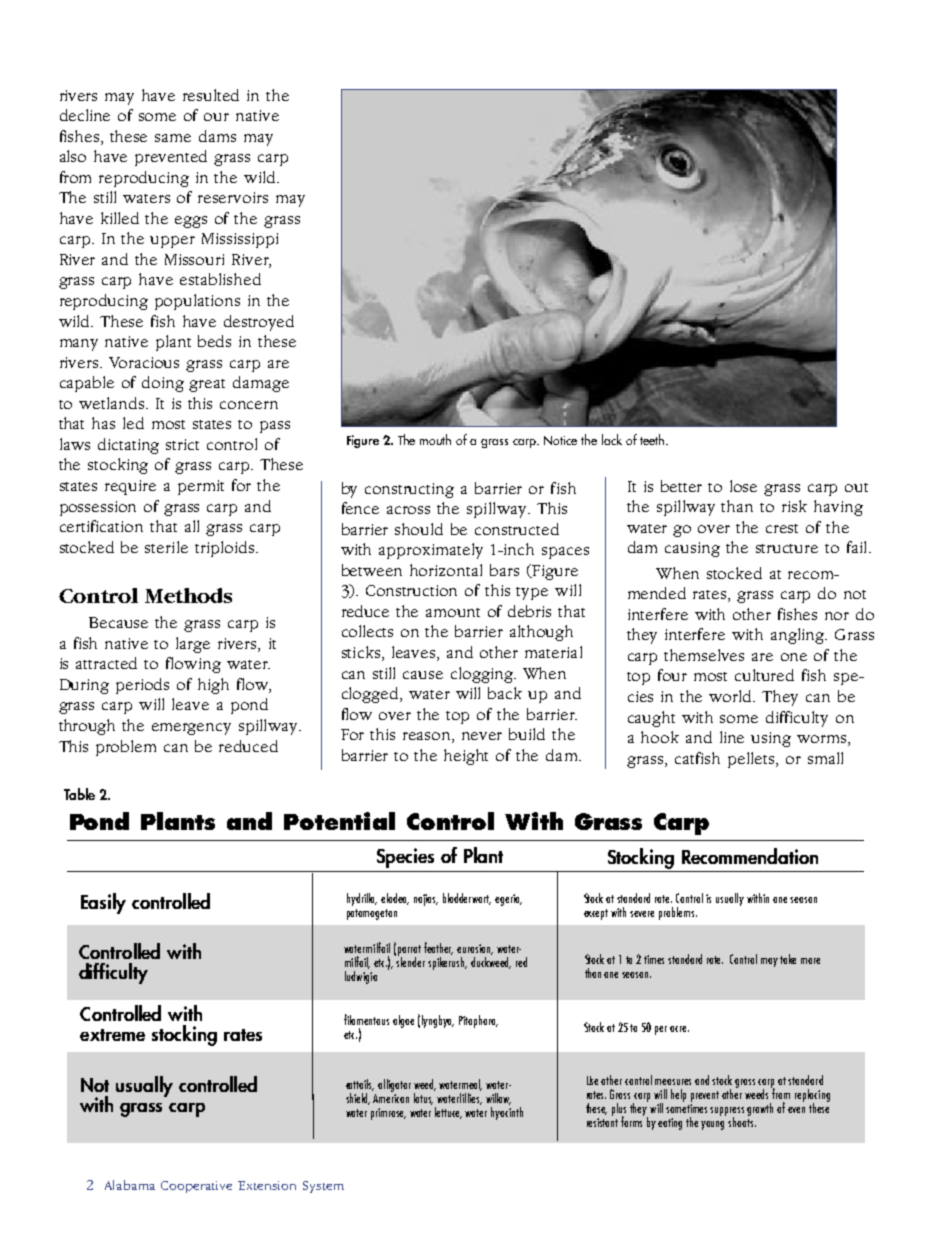  Describe the element at coordinates (103, 903) in the page. I see `Easily` at that location.
